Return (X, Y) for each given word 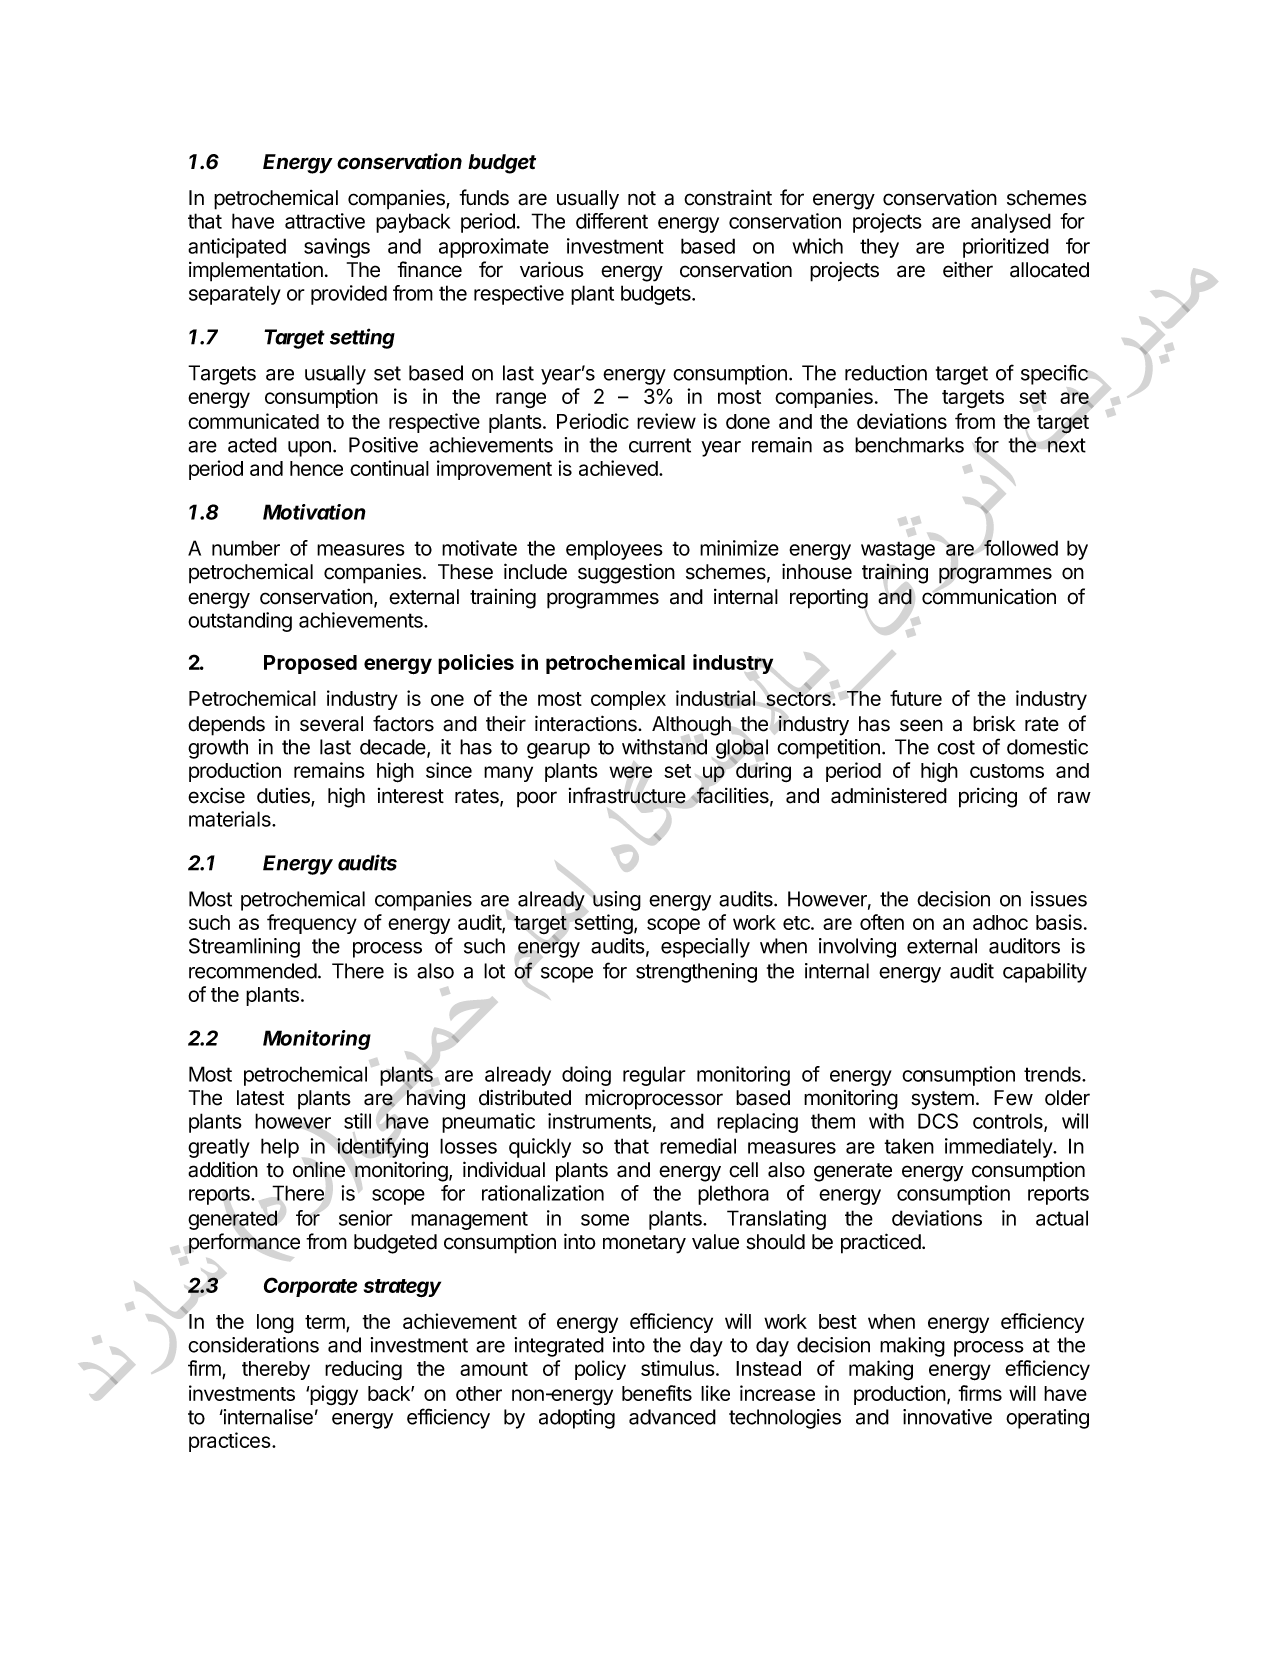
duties (284, 797)
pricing (988, 797)
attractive (325, 221)
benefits (657, 1393)
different (612, 221)
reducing (363, 1370)
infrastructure (627, 795)
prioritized (1006, 248)
